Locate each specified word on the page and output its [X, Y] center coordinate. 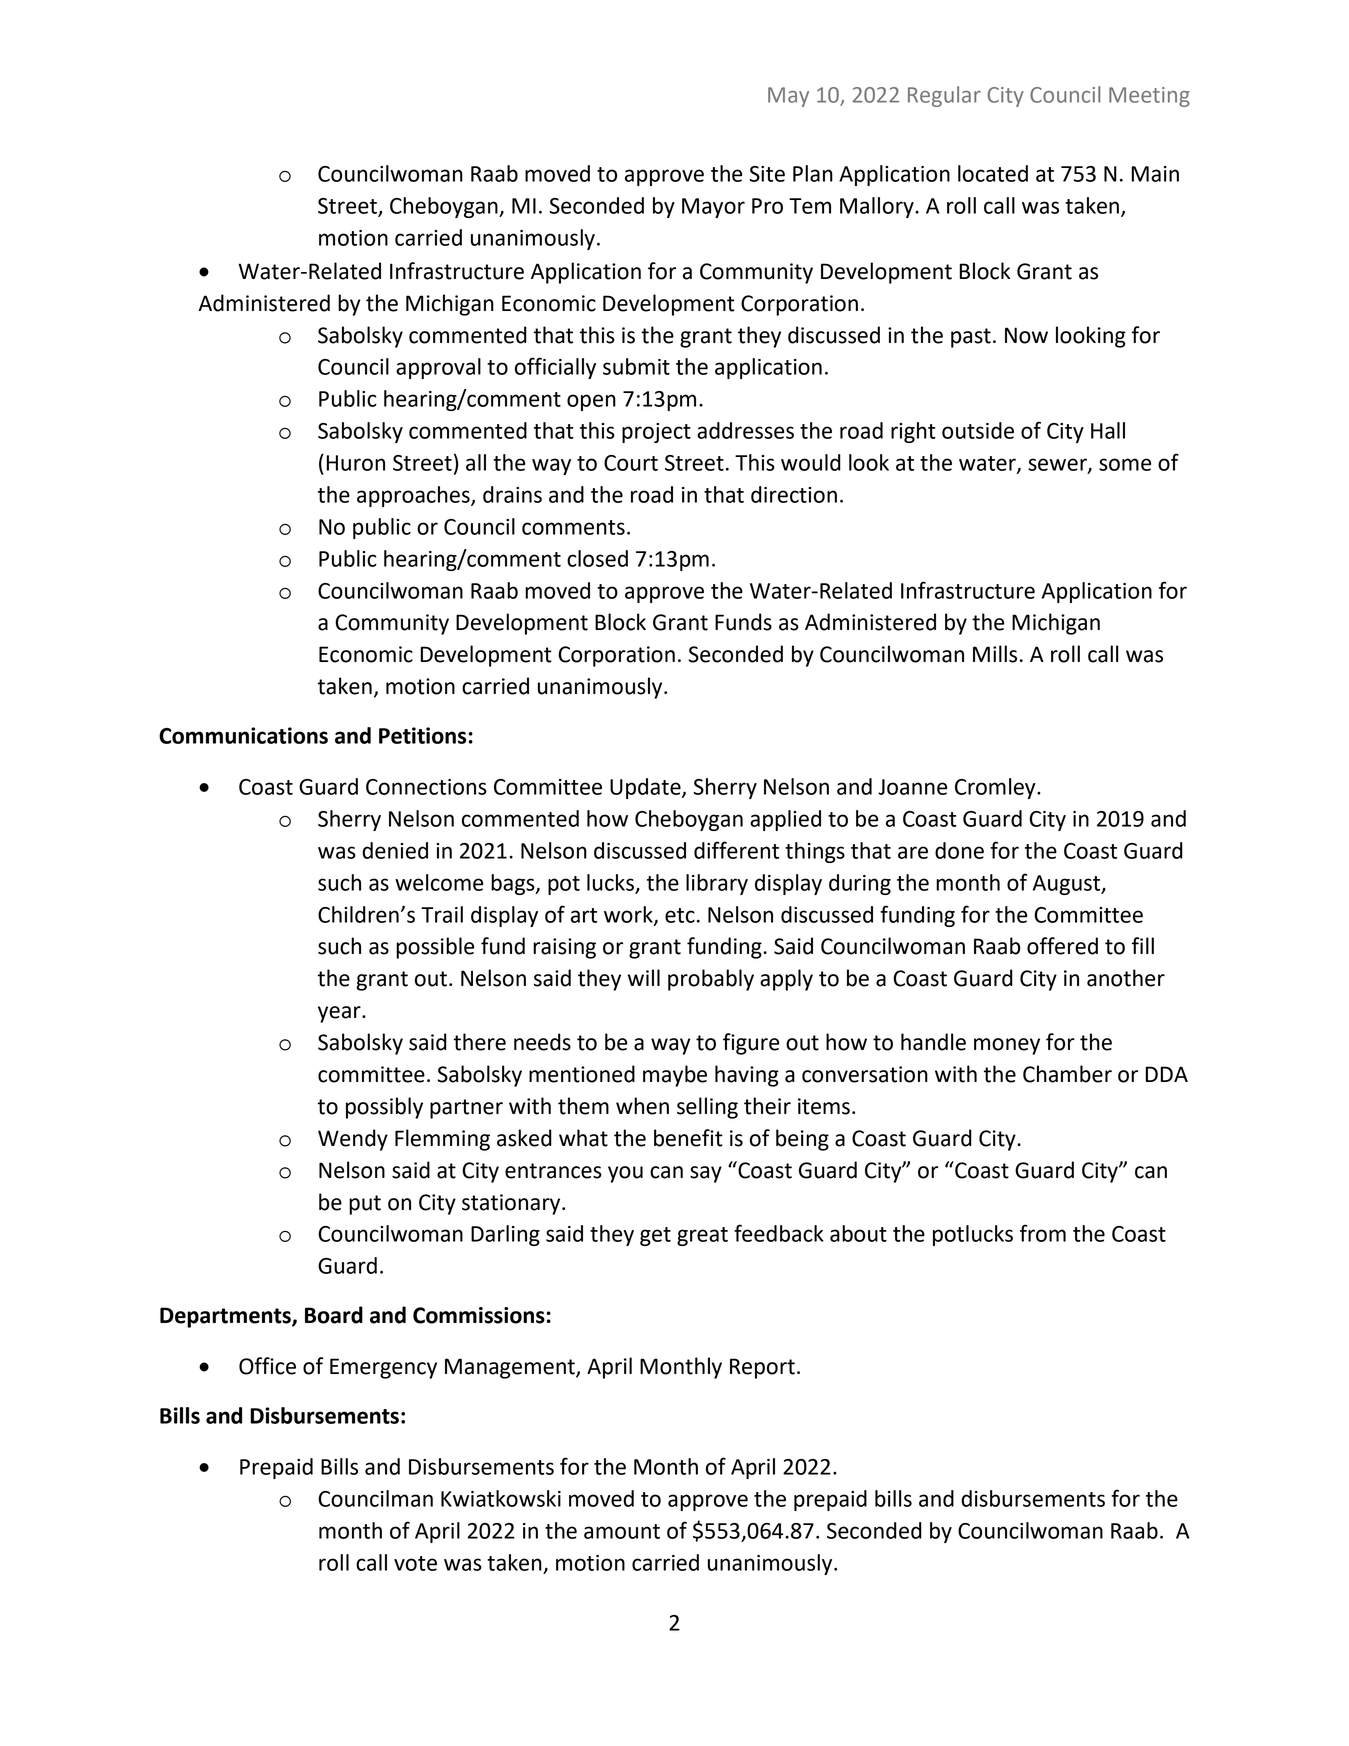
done [959, 850]
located [993, 173]
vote [415, 1563]
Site [767, 174]
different [736, 850]
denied [395, 850]
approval [438, 368]
